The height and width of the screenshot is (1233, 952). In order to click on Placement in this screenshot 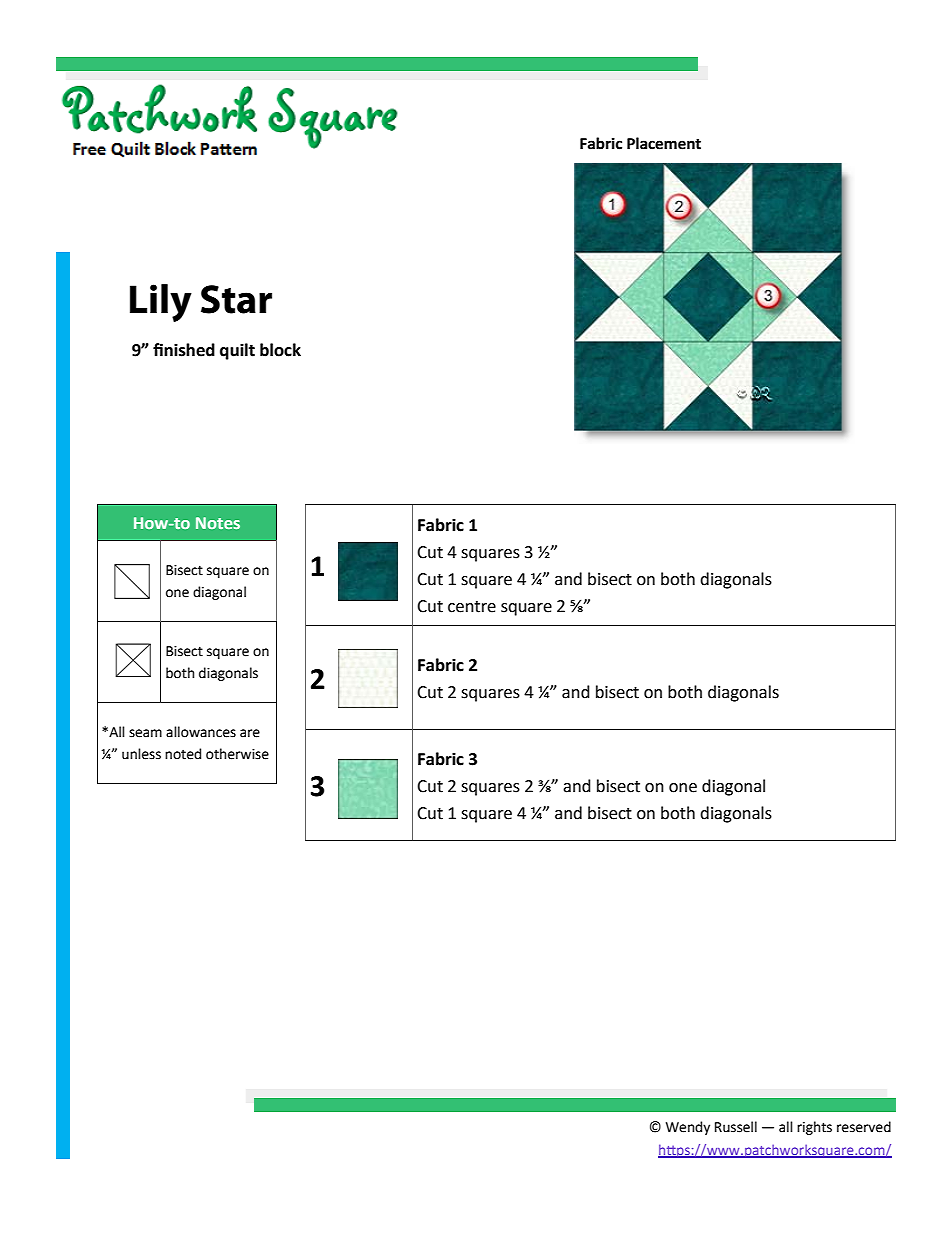, I will do `click(664, 143)`.
